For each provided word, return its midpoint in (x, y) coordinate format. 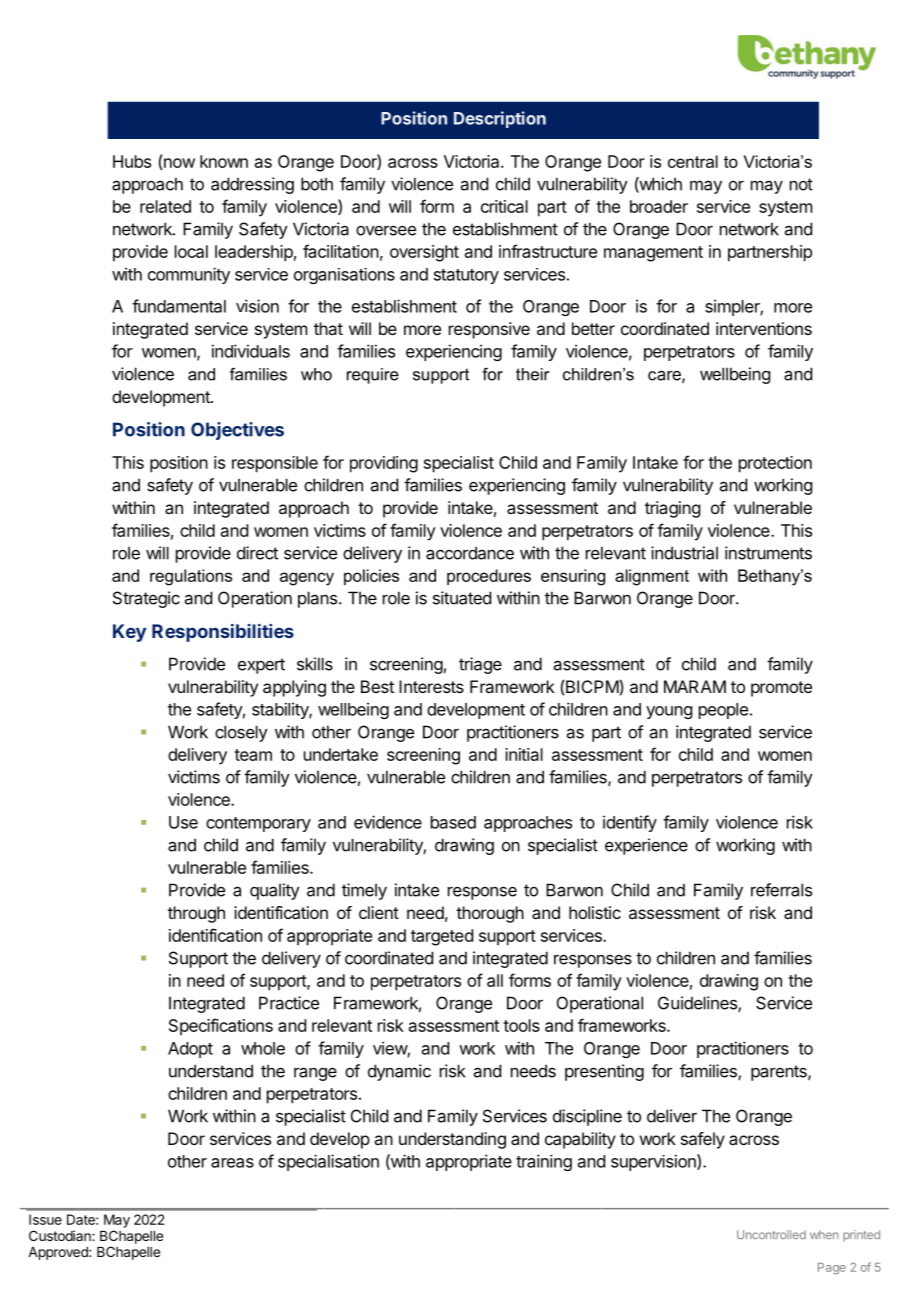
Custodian (61, 1235)
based (453, 822)
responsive (489, 330)
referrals (781, 890)
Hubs (132, 161)
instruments (768, 553)
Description (500, 119)
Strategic (146, 599)
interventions (764, 328)
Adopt (190, 1050)
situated (462, 598)
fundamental (179, 306)
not (801, 184)
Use (183, 822)
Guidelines (698, 1004)
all (495, 980)
